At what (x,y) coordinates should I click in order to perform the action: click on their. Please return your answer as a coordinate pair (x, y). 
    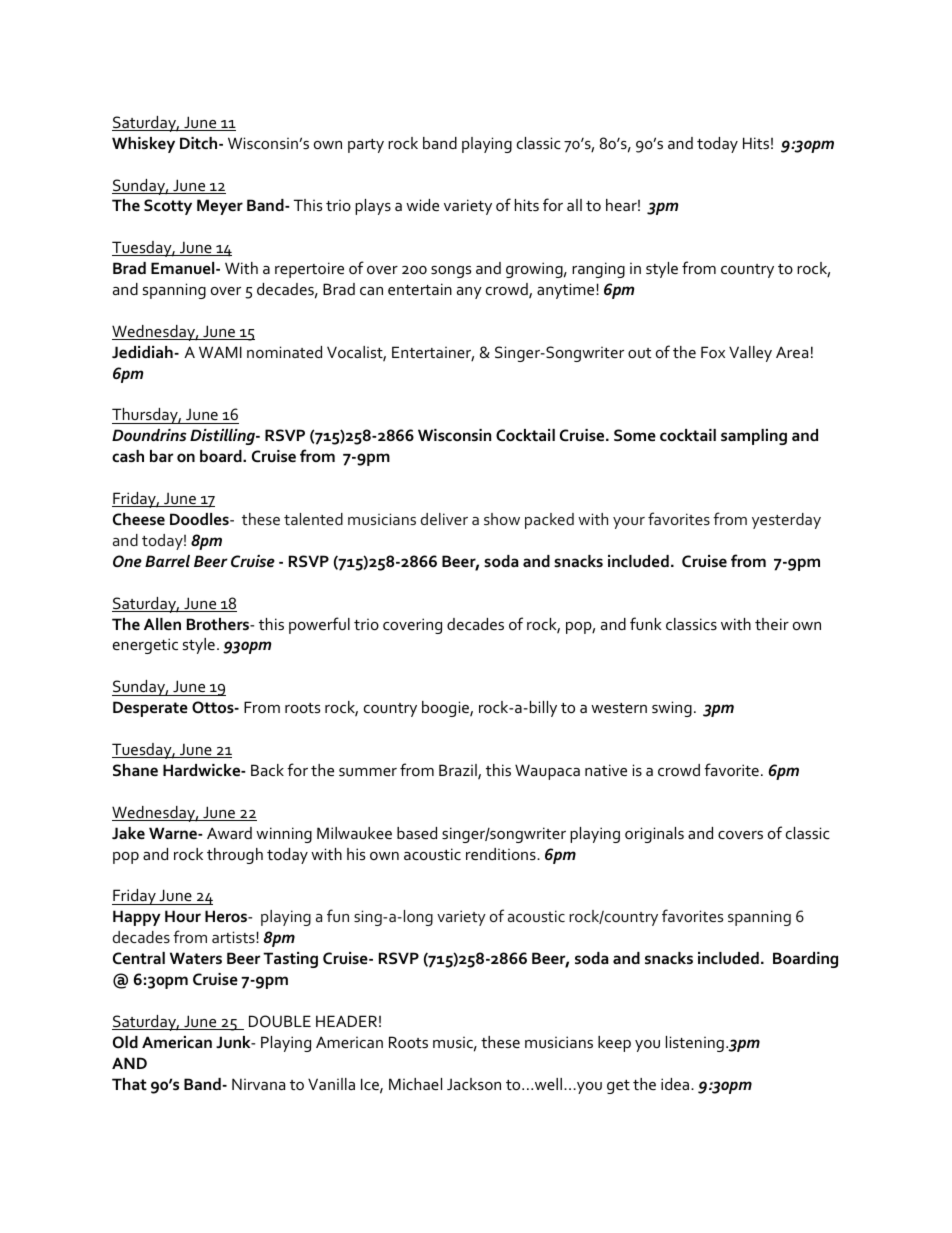
    Looking at the image, I should click on (772, 624).
